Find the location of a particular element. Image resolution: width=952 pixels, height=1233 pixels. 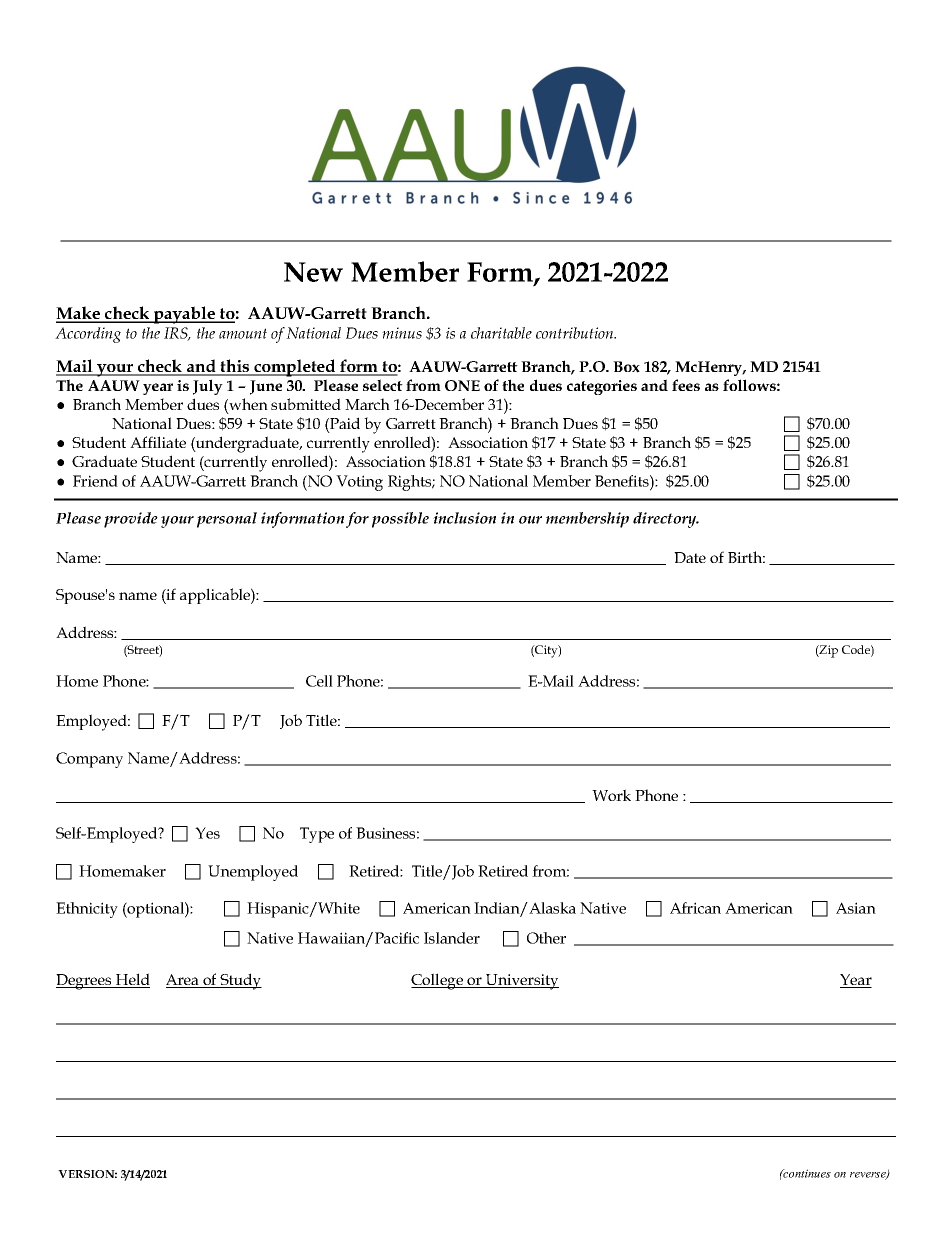

Voting is located at coordinates (359, 483).
